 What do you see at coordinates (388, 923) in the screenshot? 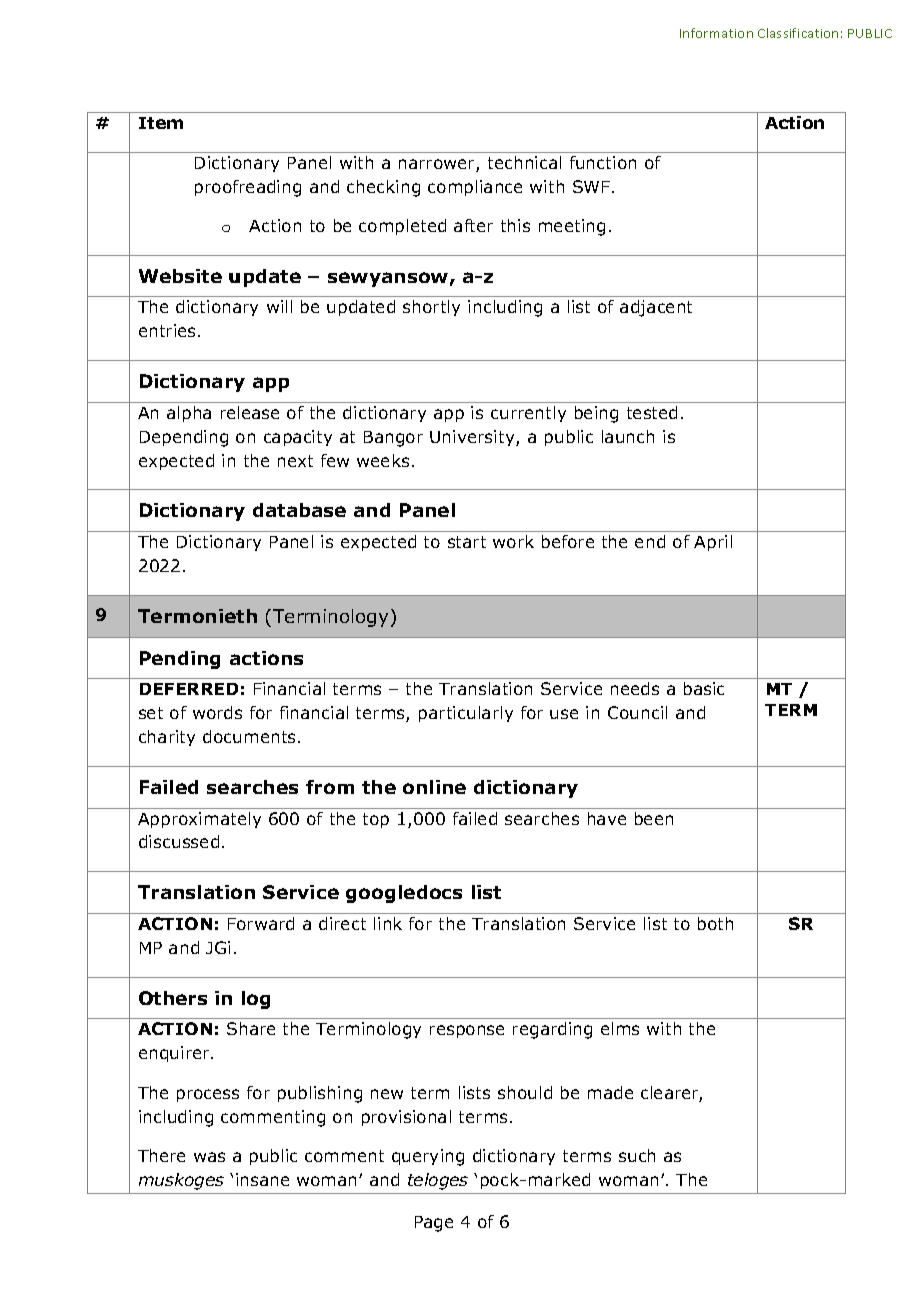
I see `link` at bounding box center [388, 923].
